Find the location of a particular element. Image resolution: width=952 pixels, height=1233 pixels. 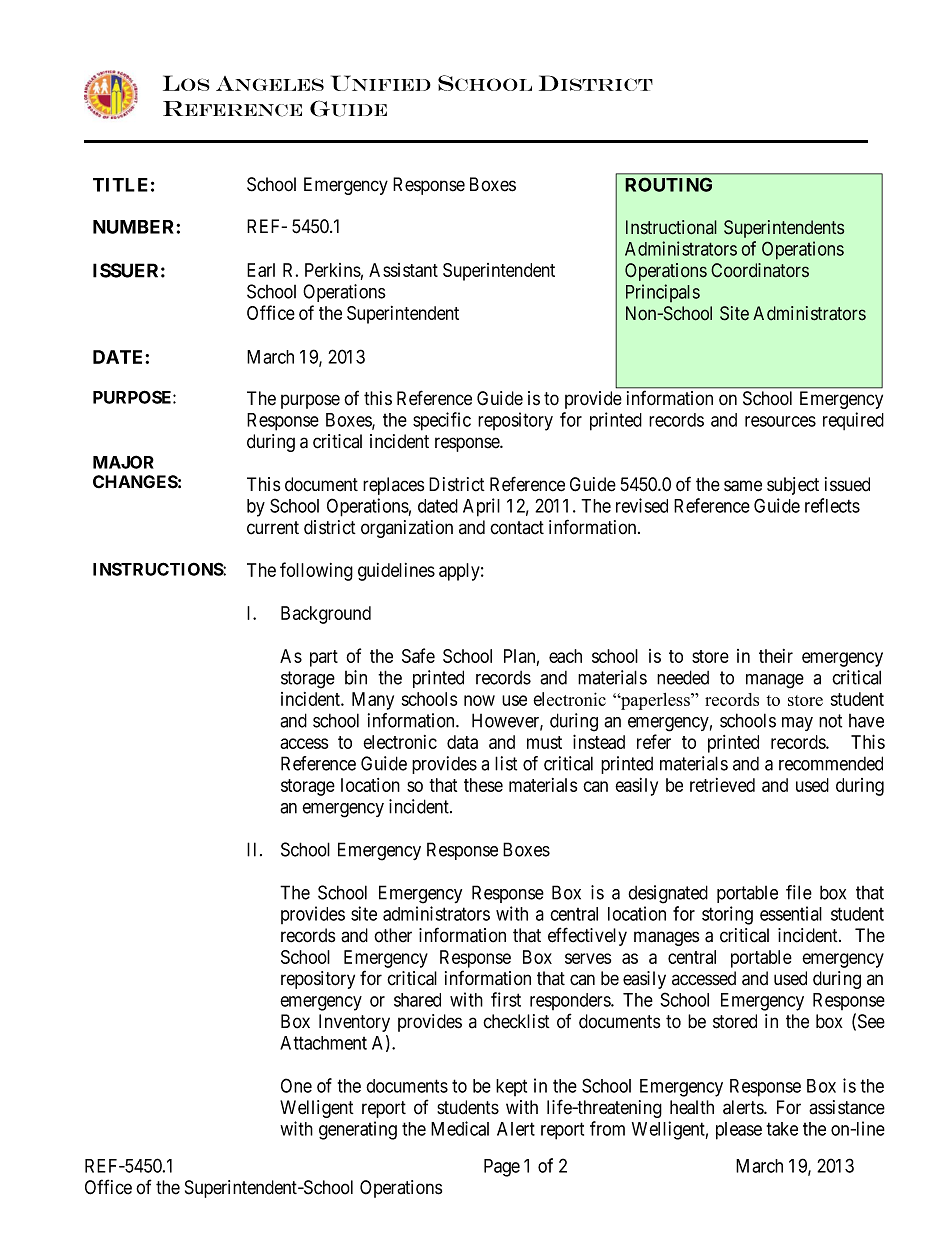

One is located at coordinates (296, 1085).
